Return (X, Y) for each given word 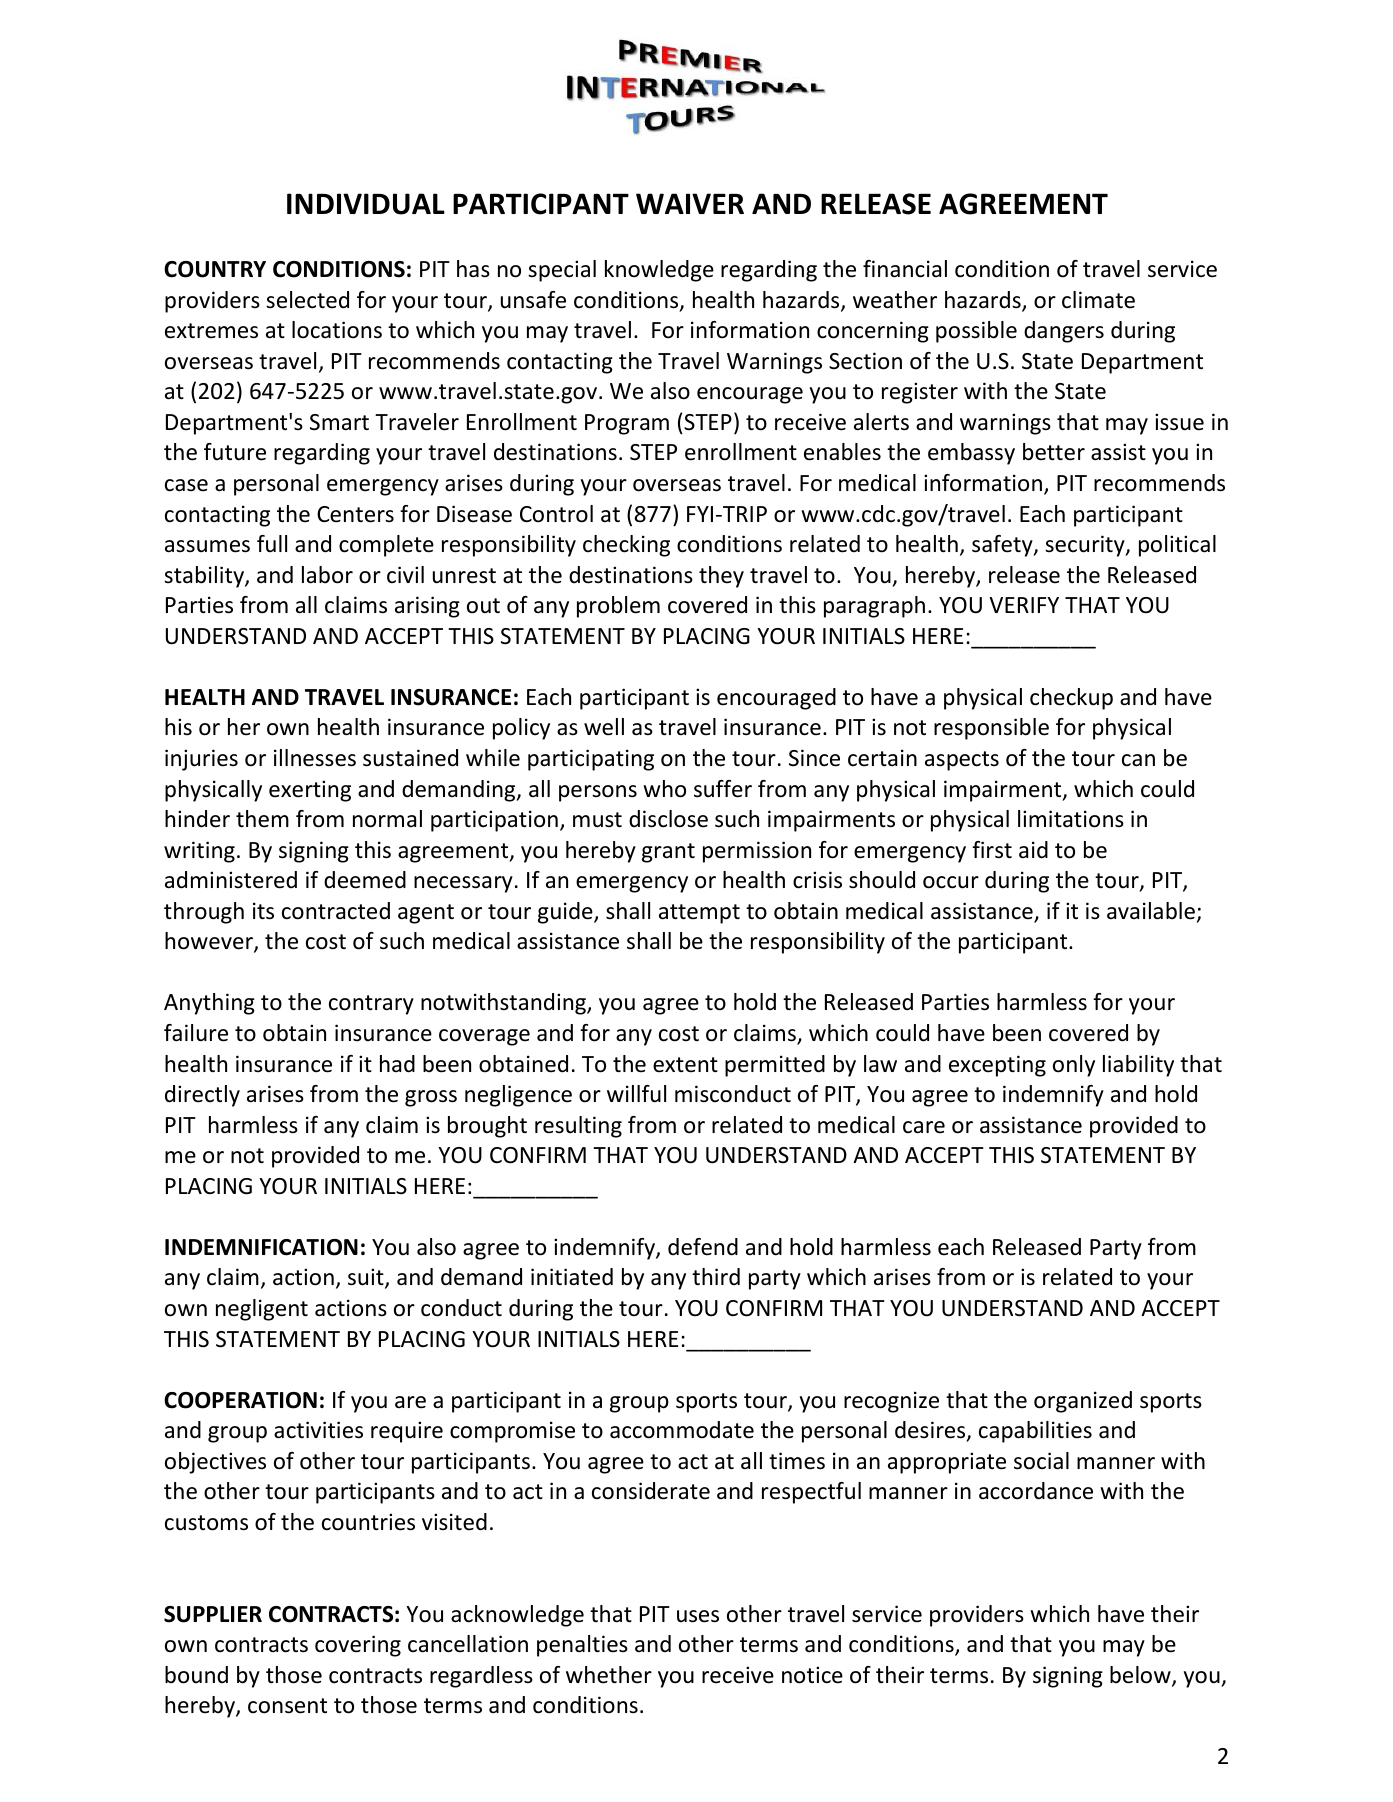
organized (1083, 1402)
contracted (336, 911)
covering (358, 1646)
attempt (699, 914)
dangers (1064, 332)
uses (698, 1616)
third (716, 1276)
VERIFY (1024, 605)
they (721, 577)
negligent (262, 1310)
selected (307, 300)
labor (327, 575)
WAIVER (690, 203)
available (1151, 911)
